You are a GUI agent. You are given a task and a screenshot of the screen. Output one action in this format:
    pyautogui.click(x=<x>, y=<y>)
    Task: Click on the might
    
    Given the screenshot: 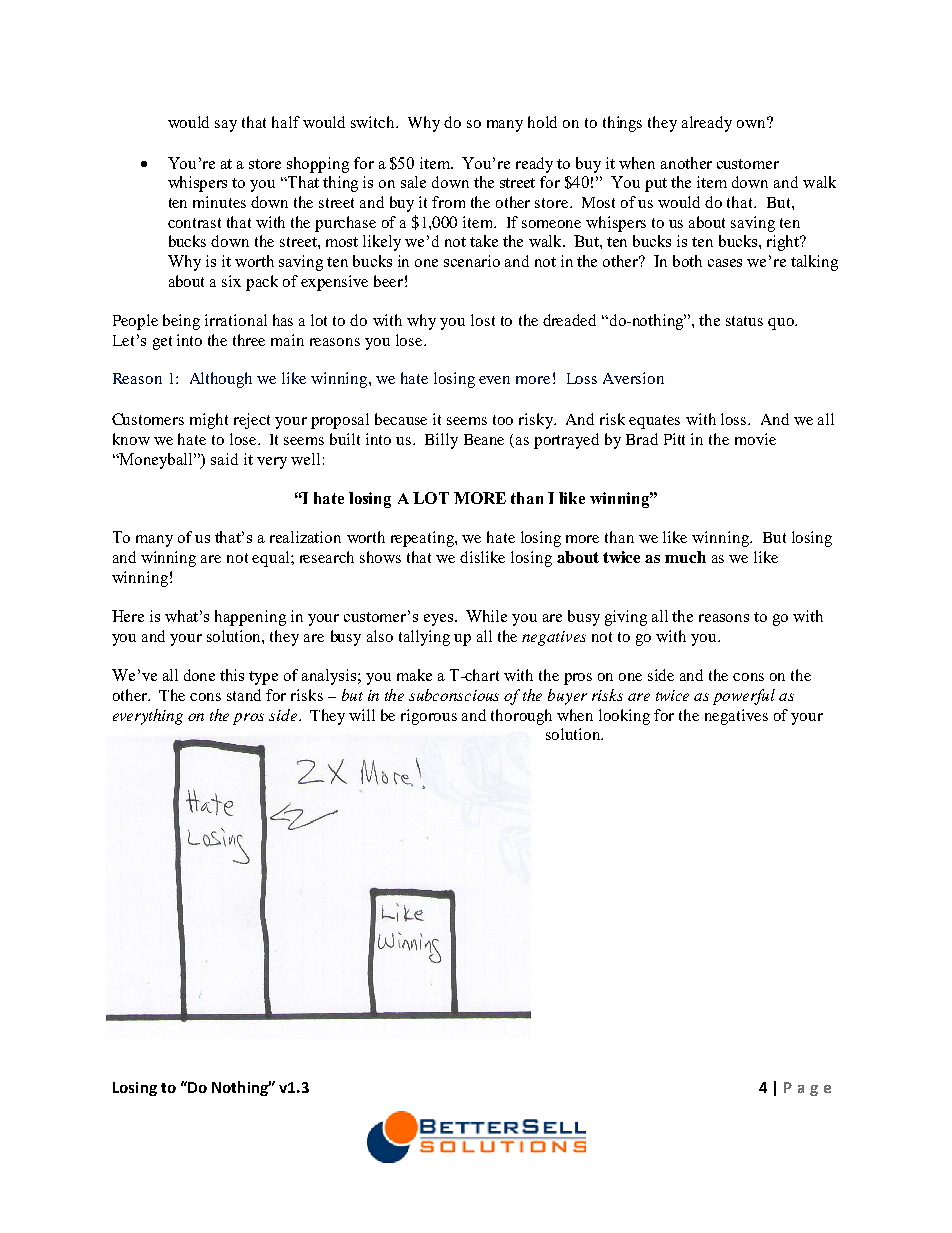 What is the action you would take?
    pyautogui.click(x=209, y=421)
